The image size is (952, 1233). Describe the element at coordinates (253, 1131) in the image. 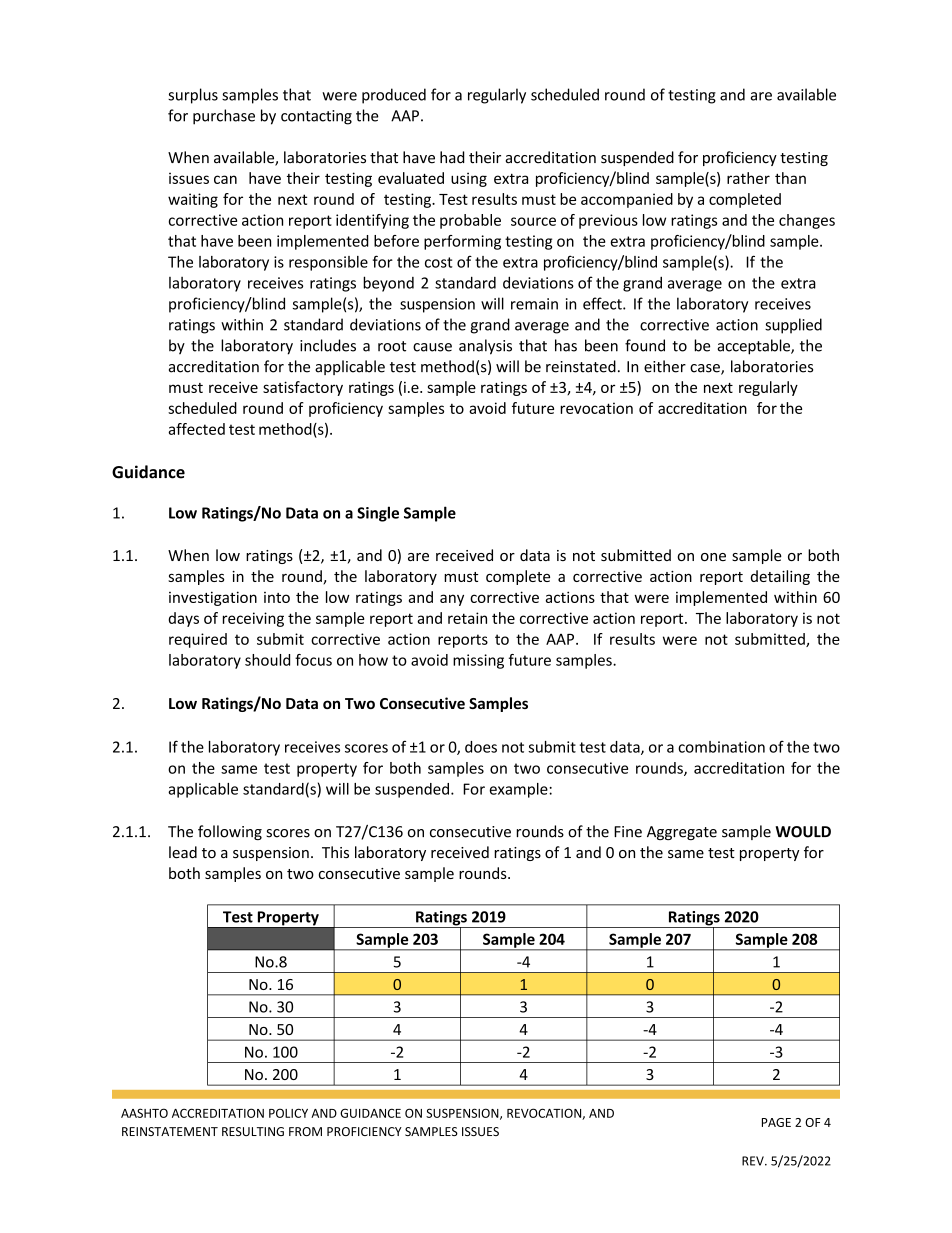

I see `RESULTING` at that location.
